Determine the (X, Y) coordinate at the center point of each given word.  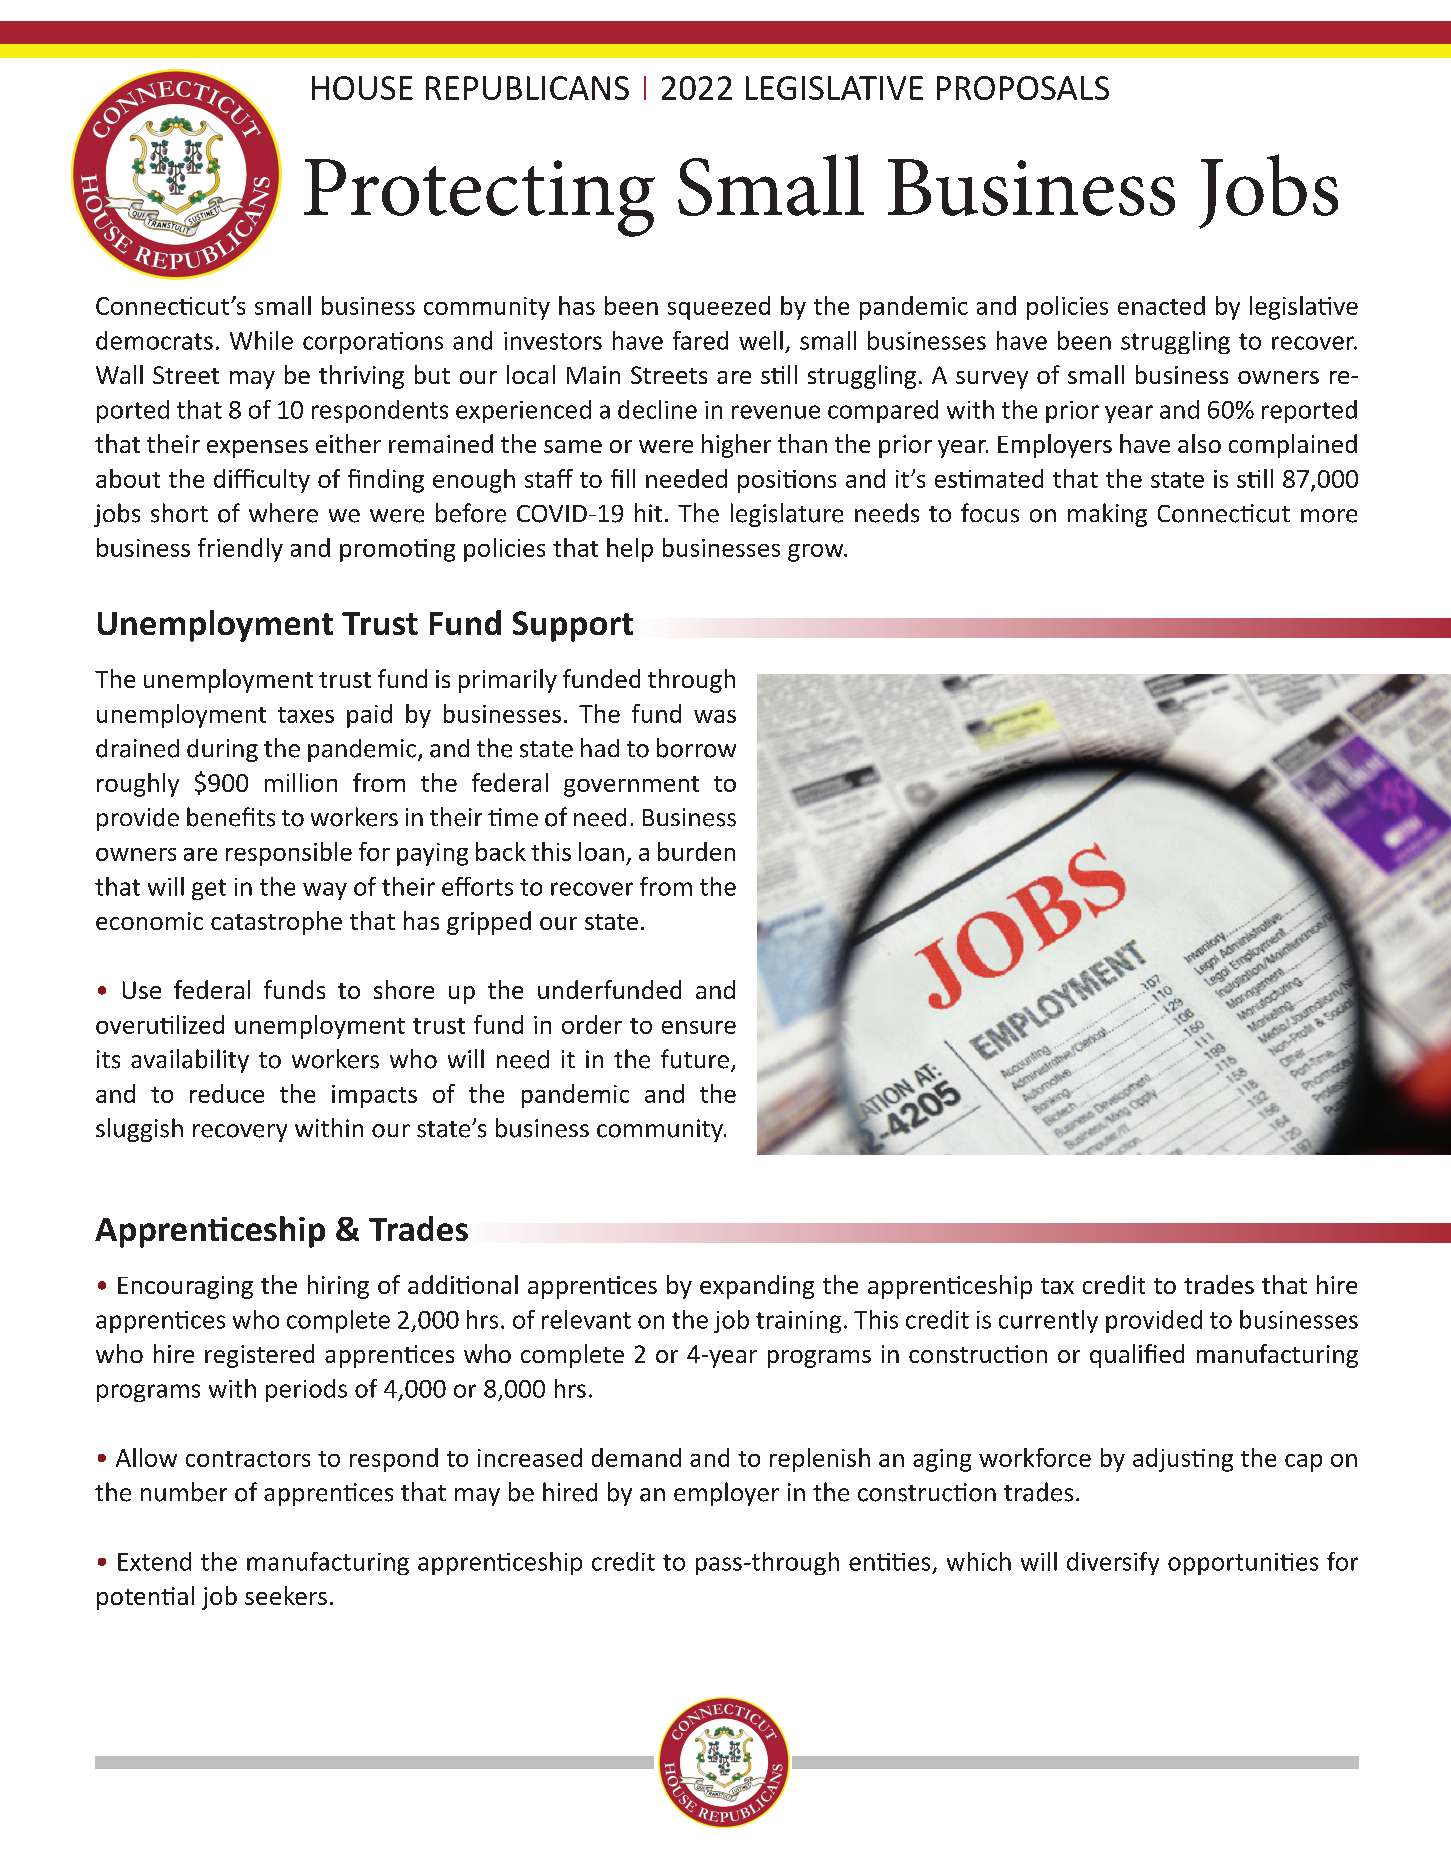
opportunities (1243, 1564)
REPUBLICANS (527, 88)
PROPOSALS (1023, 88)
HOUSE (362, 88)
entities (889, 1562)
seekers (286, 1595)
